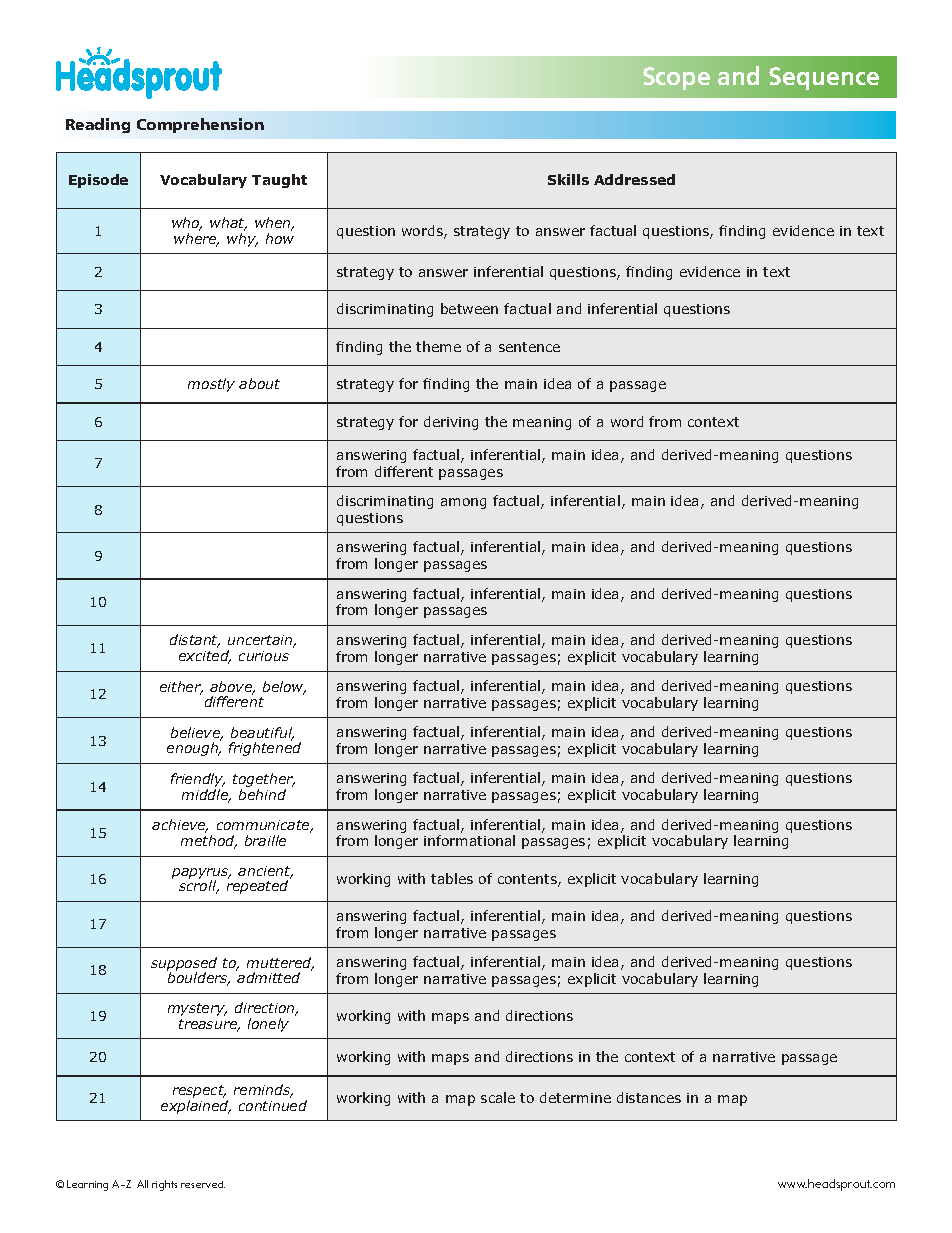 This screenshot has width=952, height=1233. I want to click on sentence, so click(529, 347).
